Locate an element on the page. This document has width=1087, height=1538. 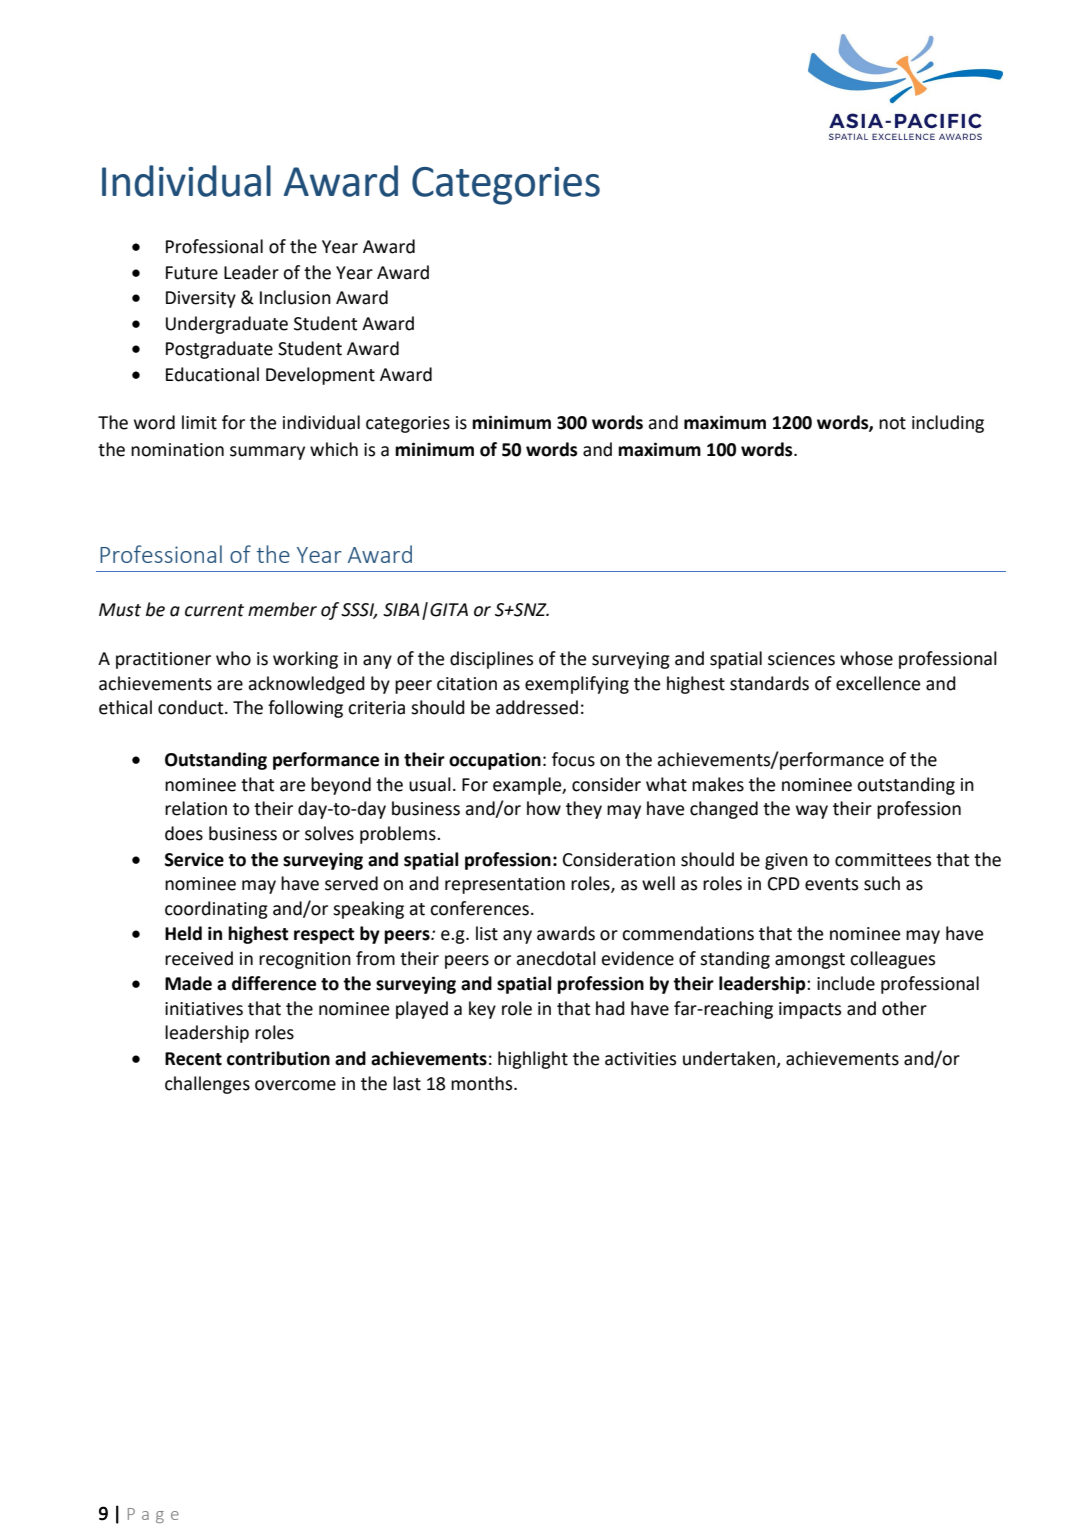
impacts is located at coordinates (810, 1010).
